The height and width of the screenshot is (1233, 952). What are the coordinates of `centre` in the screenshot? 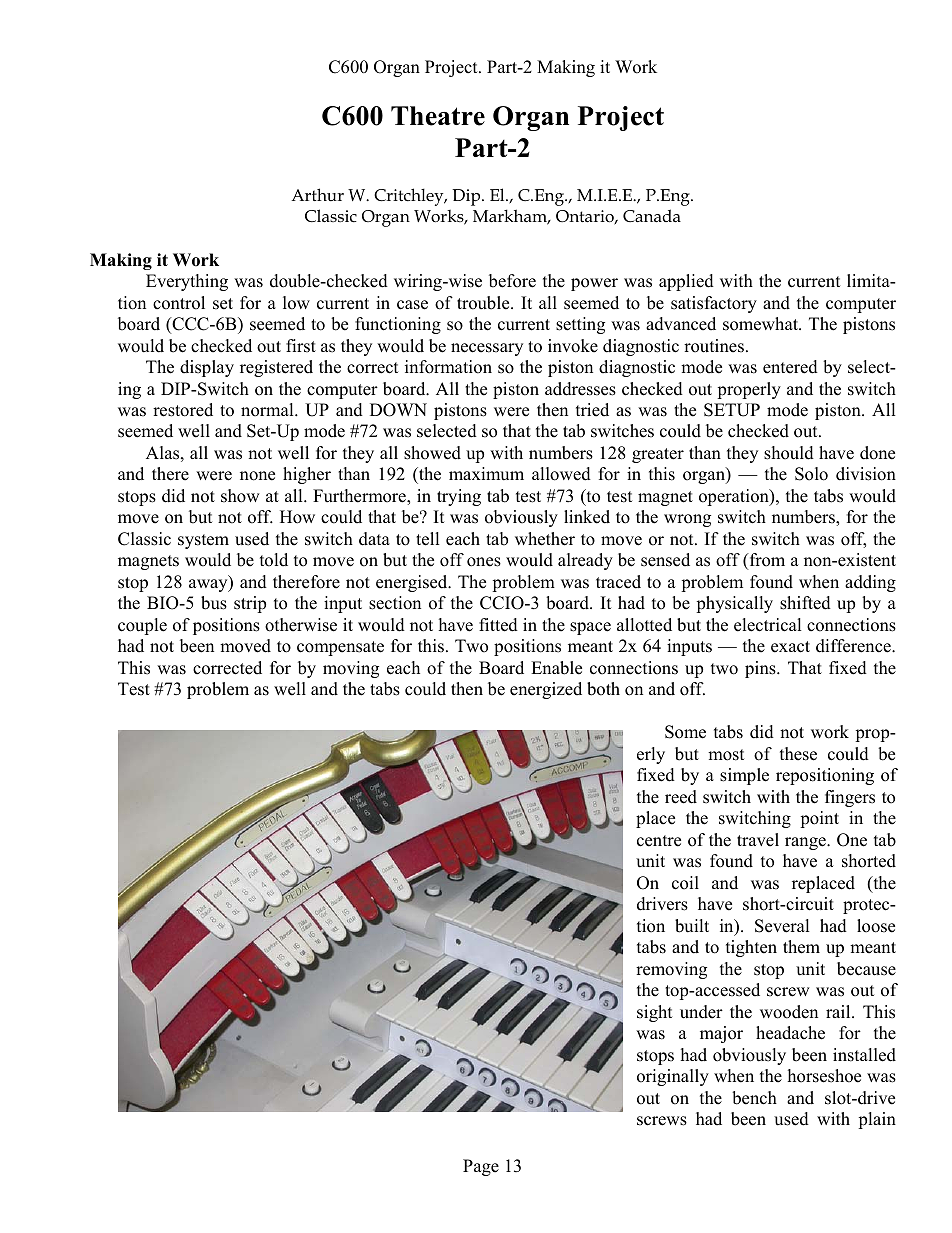 It's located at (659, 841).
